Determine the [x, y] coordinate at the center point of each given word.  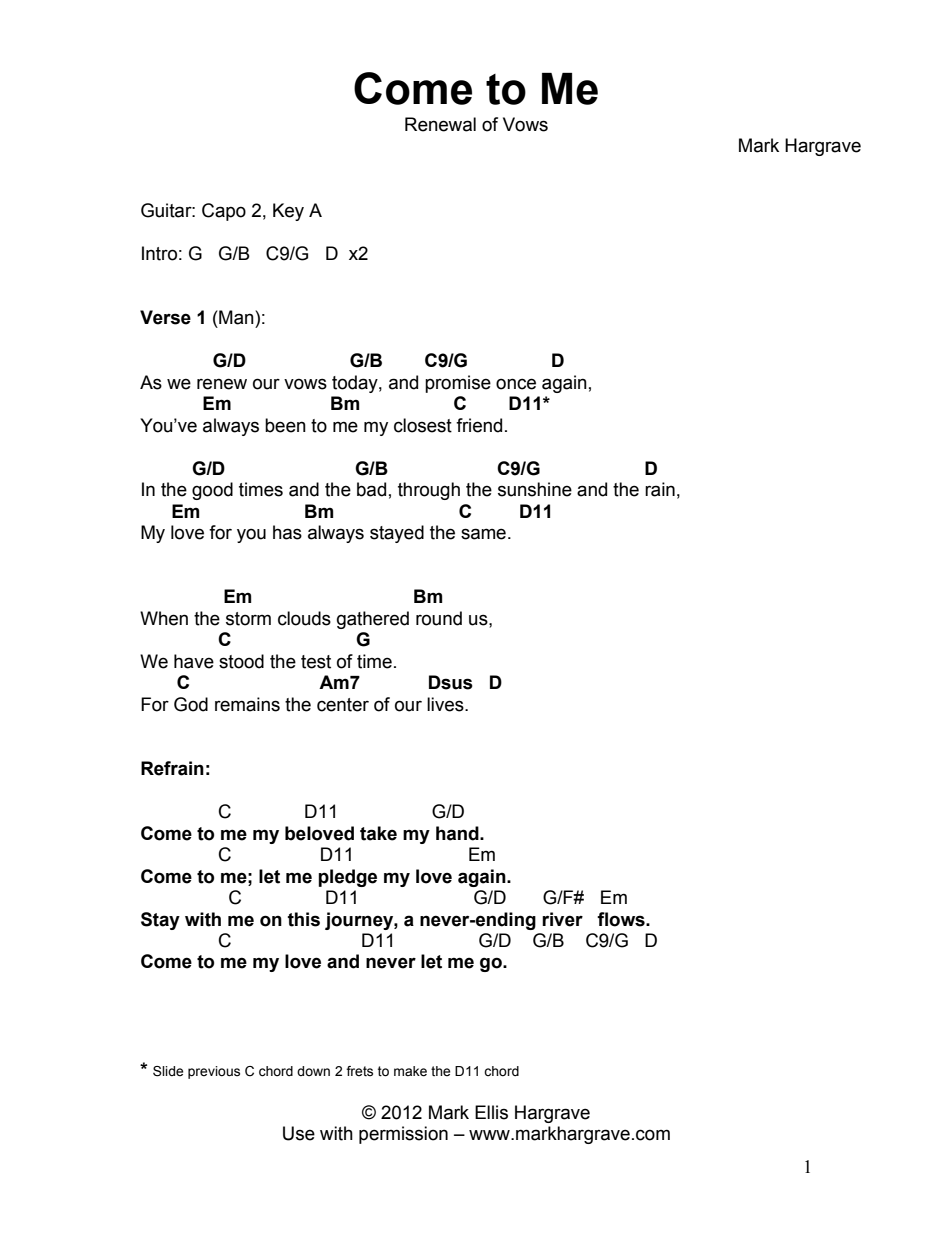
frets [359, 1071]
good [212, 491]
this [304, 919]
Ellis [491, 1112]
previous [214, 1072]
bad [371, 489]
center [343, 705]
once [516, 384]
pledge [347, 878]
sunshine [535, 489]
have [194, 661]
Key [288, 212]
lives [446, 704]
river [562, 919]
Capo [224, 212]
